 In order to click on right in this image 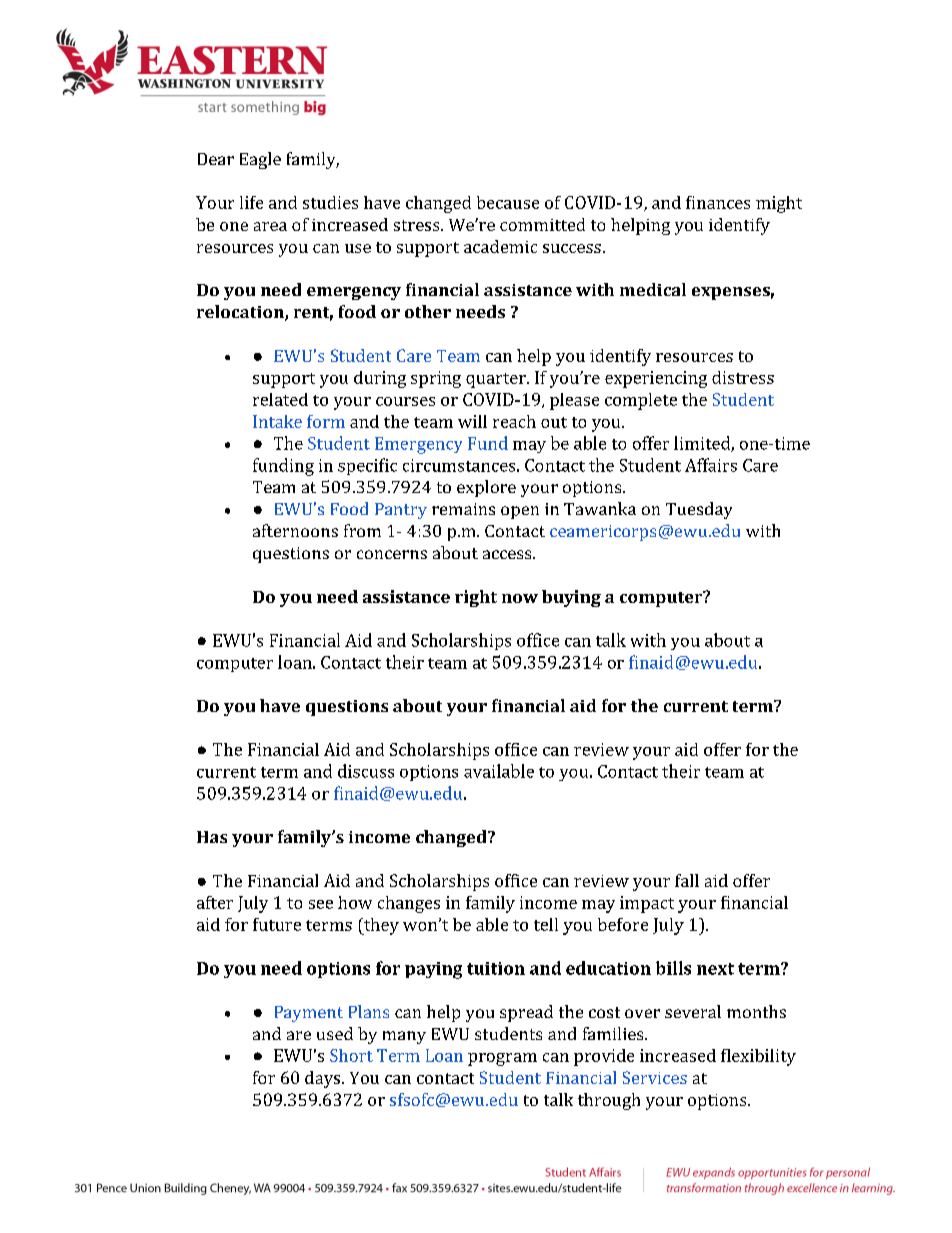, I will do `click(476, 598)`.
